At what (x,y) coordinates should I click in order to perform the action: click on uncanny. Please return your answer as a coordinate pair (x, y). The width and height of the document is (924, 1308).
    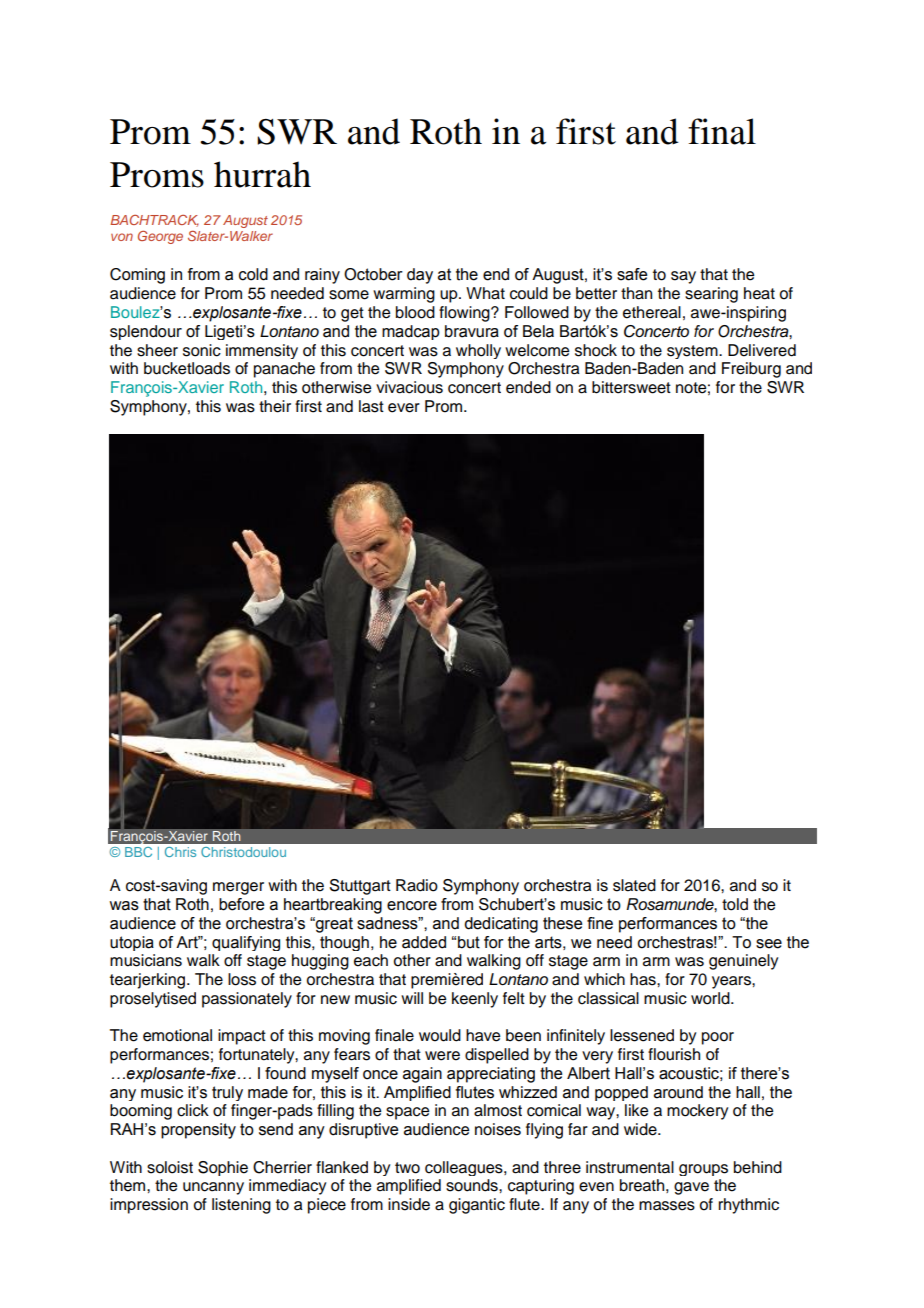
    Looking at the image, I should click on (213, 1188).
